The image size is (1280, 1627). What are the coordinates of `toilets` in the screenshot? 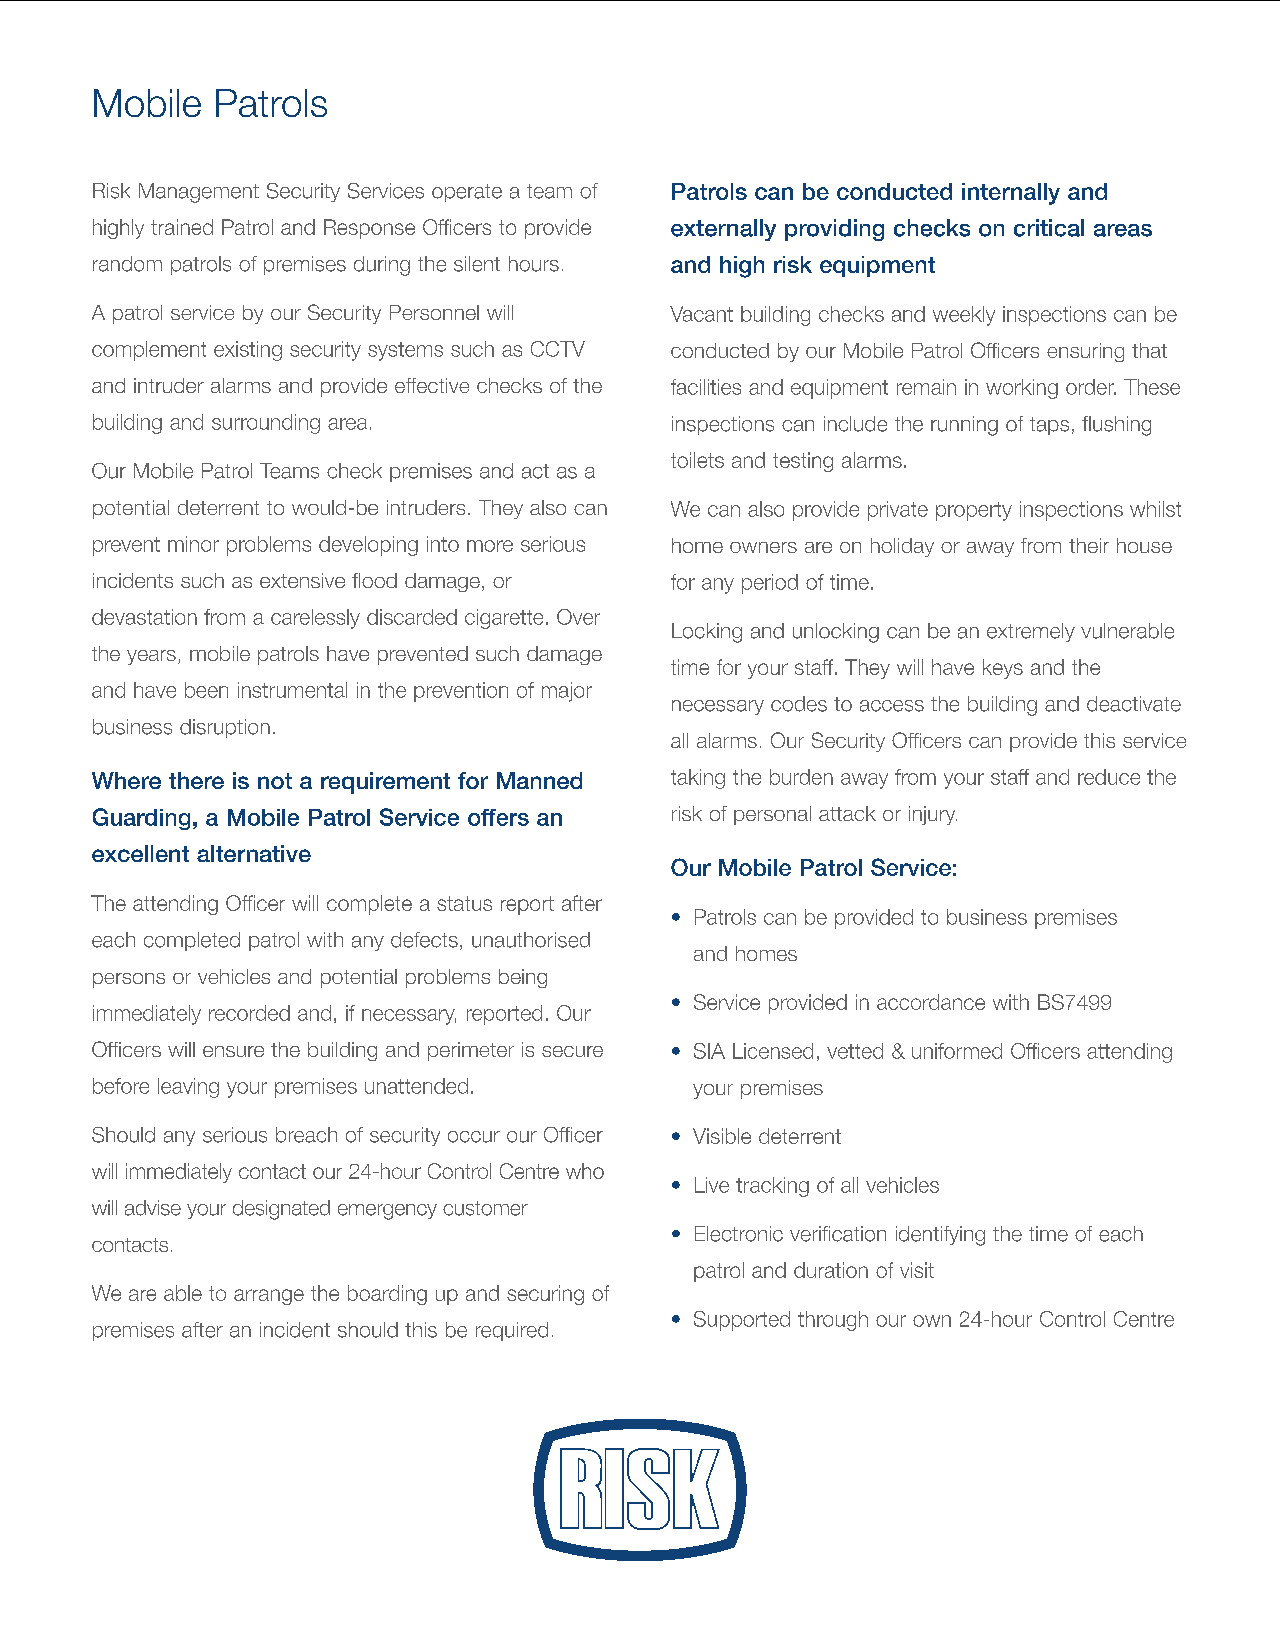 It's located at (697, 460).
